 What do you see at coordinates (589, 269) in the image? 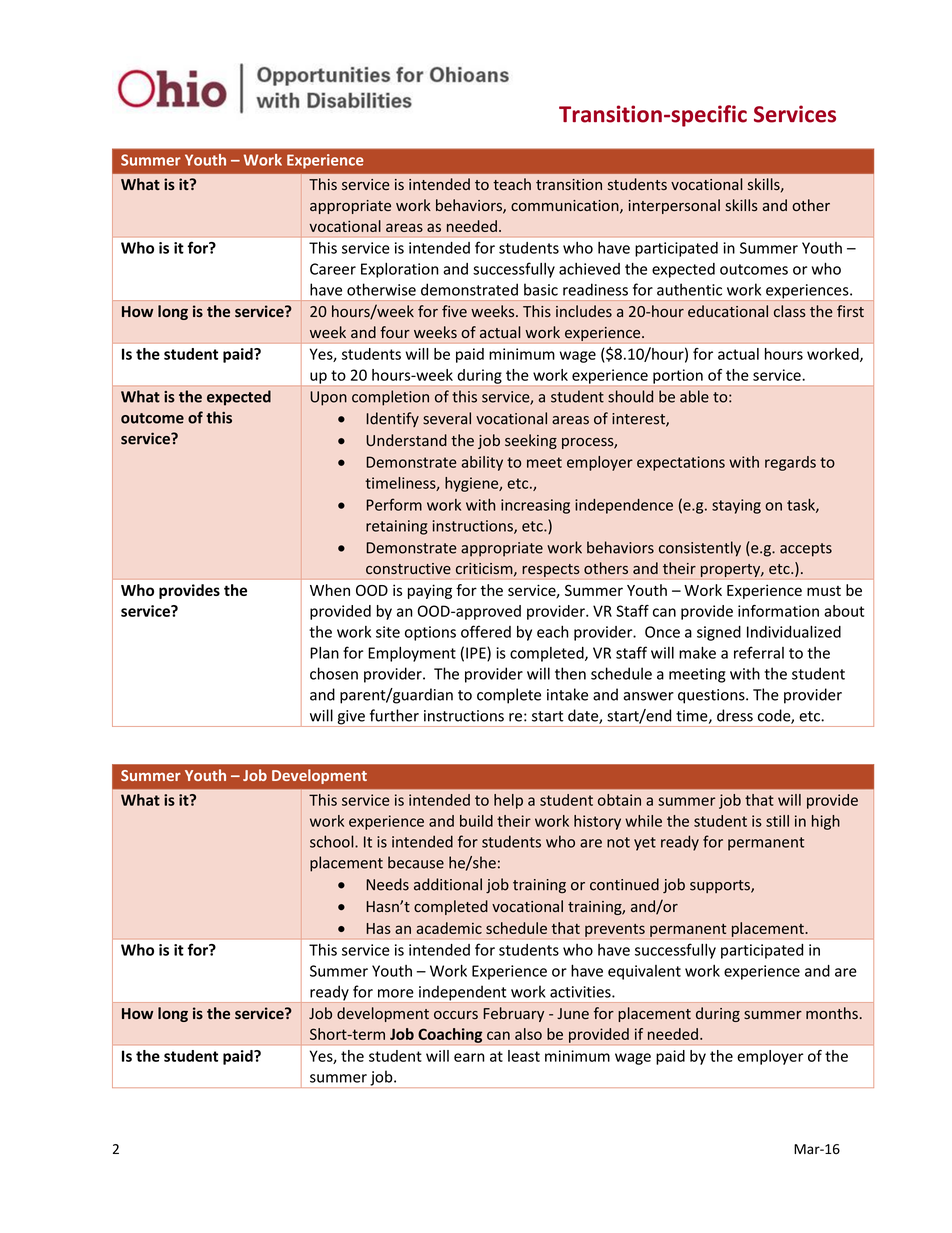
I see `achieved` at bounding box center [589, 269].
